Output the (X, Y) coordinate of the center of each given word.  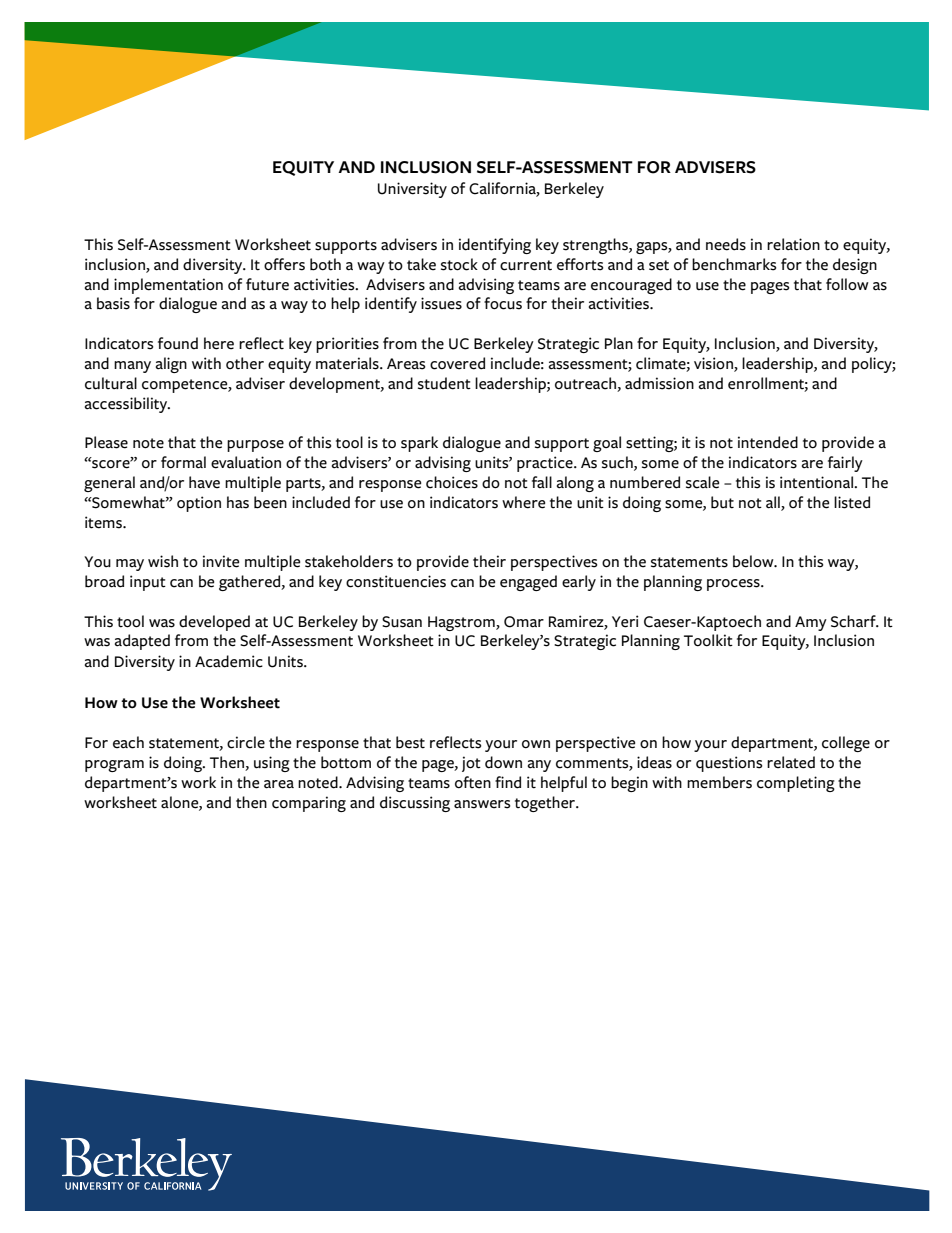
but (722, 502)
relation (793, 244)
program (114, 766)
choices (452, 482)
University (412, 190)
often (473, 782)
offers (284, 264)
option (199, 504)
